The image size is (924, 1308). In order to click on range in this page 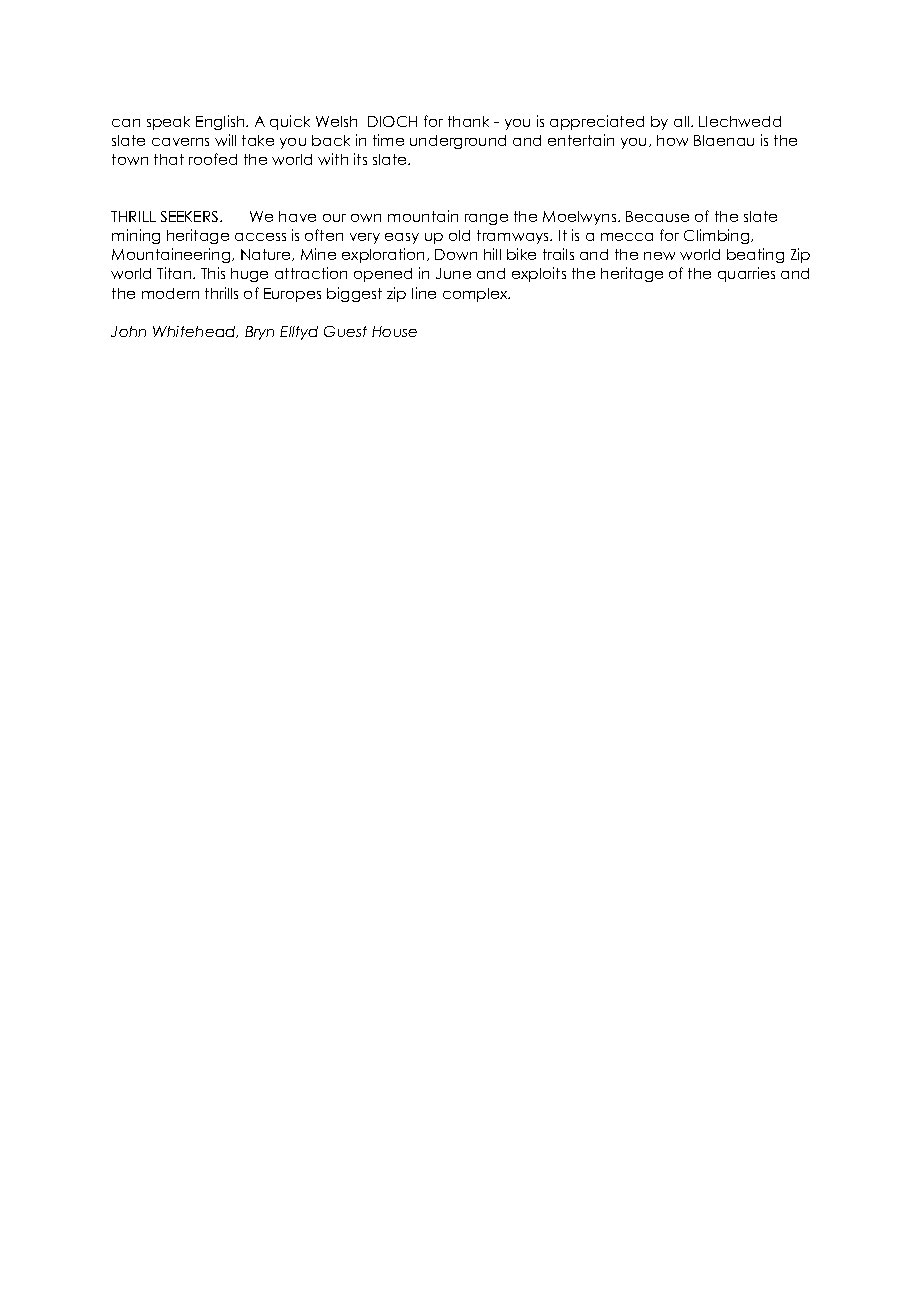, I will do `click(486, 219)`.
